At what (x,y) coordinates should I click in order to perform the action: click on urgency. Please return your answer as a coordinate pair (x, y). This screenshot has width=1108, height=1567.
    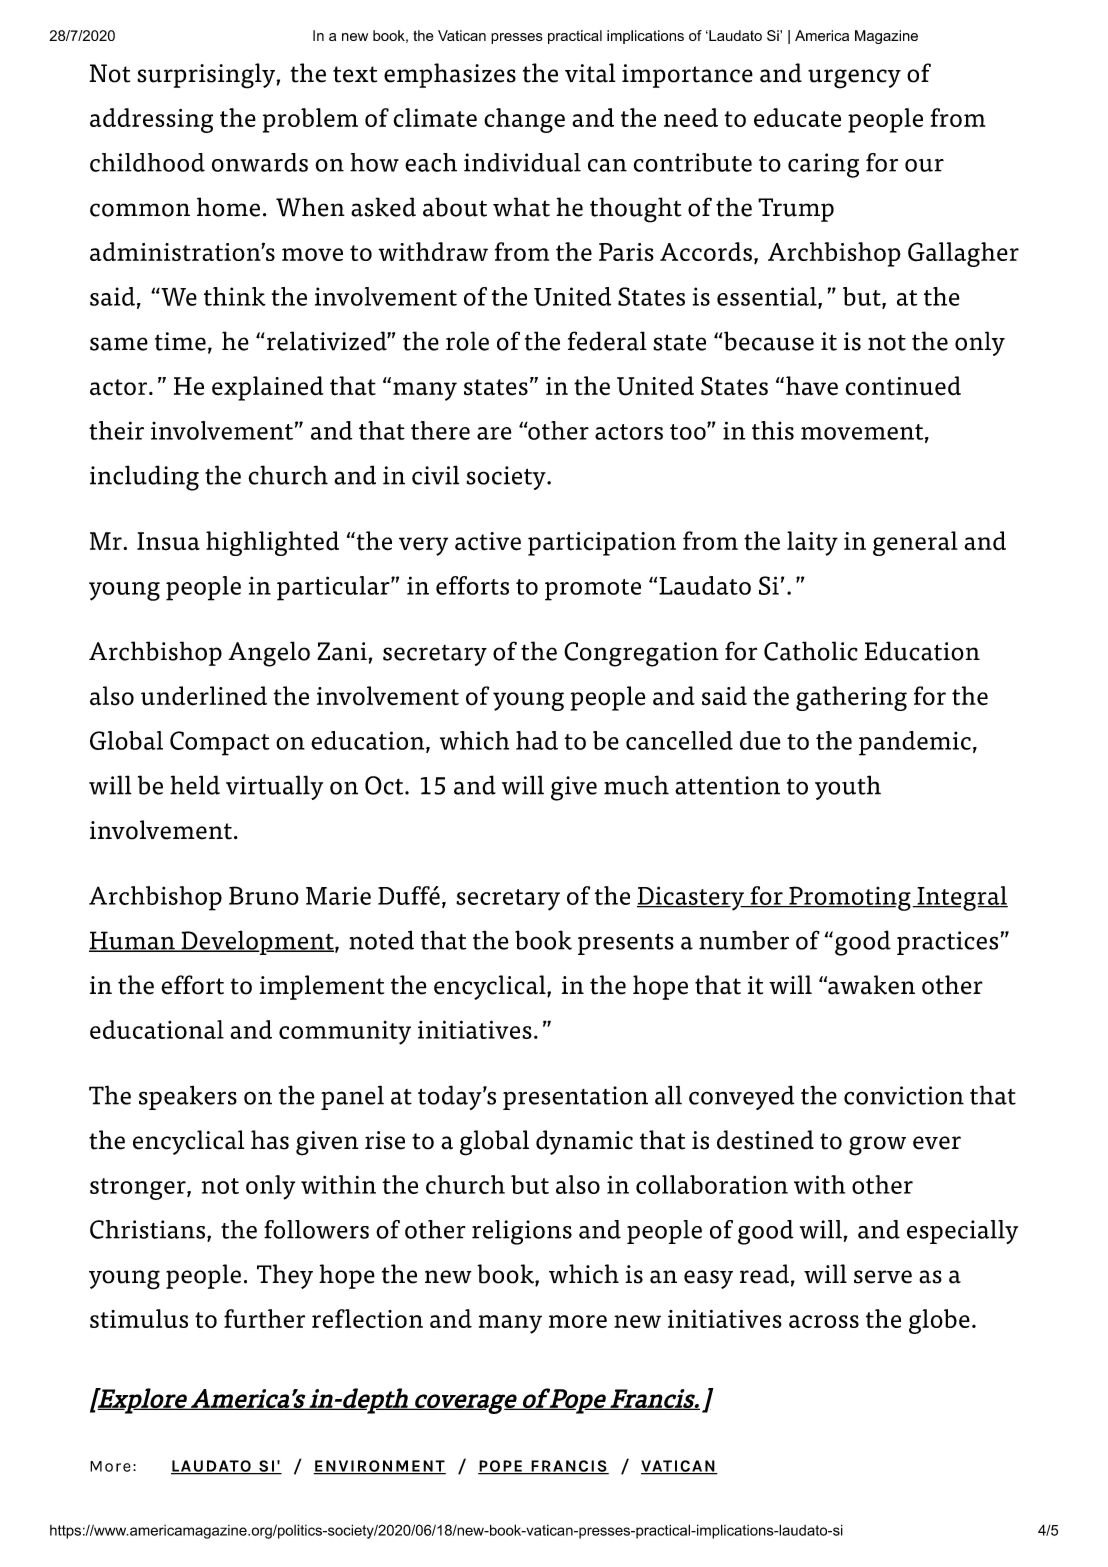
    Looking at the image, I should click on (854, 79).
